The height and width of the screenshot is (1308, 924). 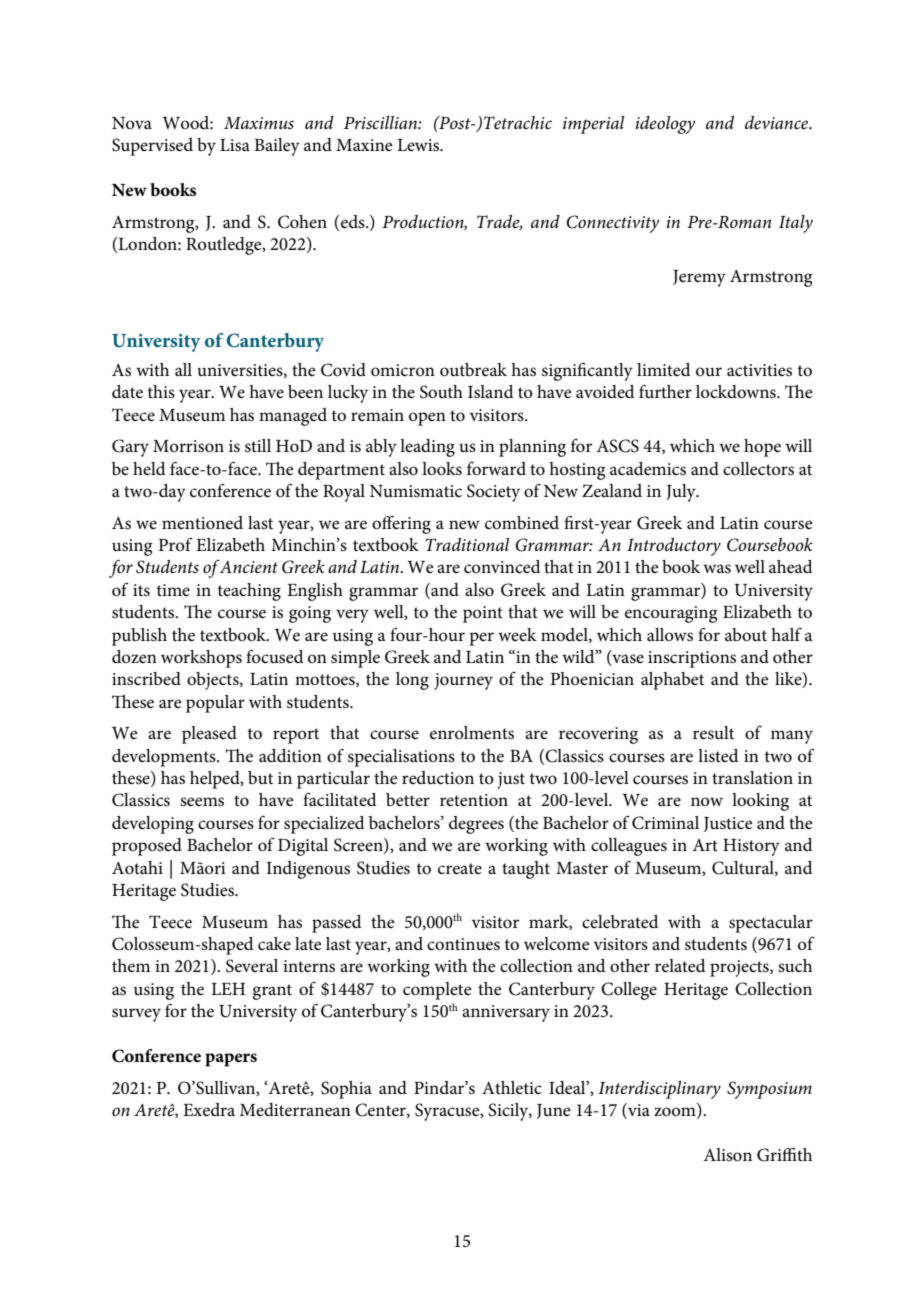 I want to click on point, so click(x=483, y=614).
